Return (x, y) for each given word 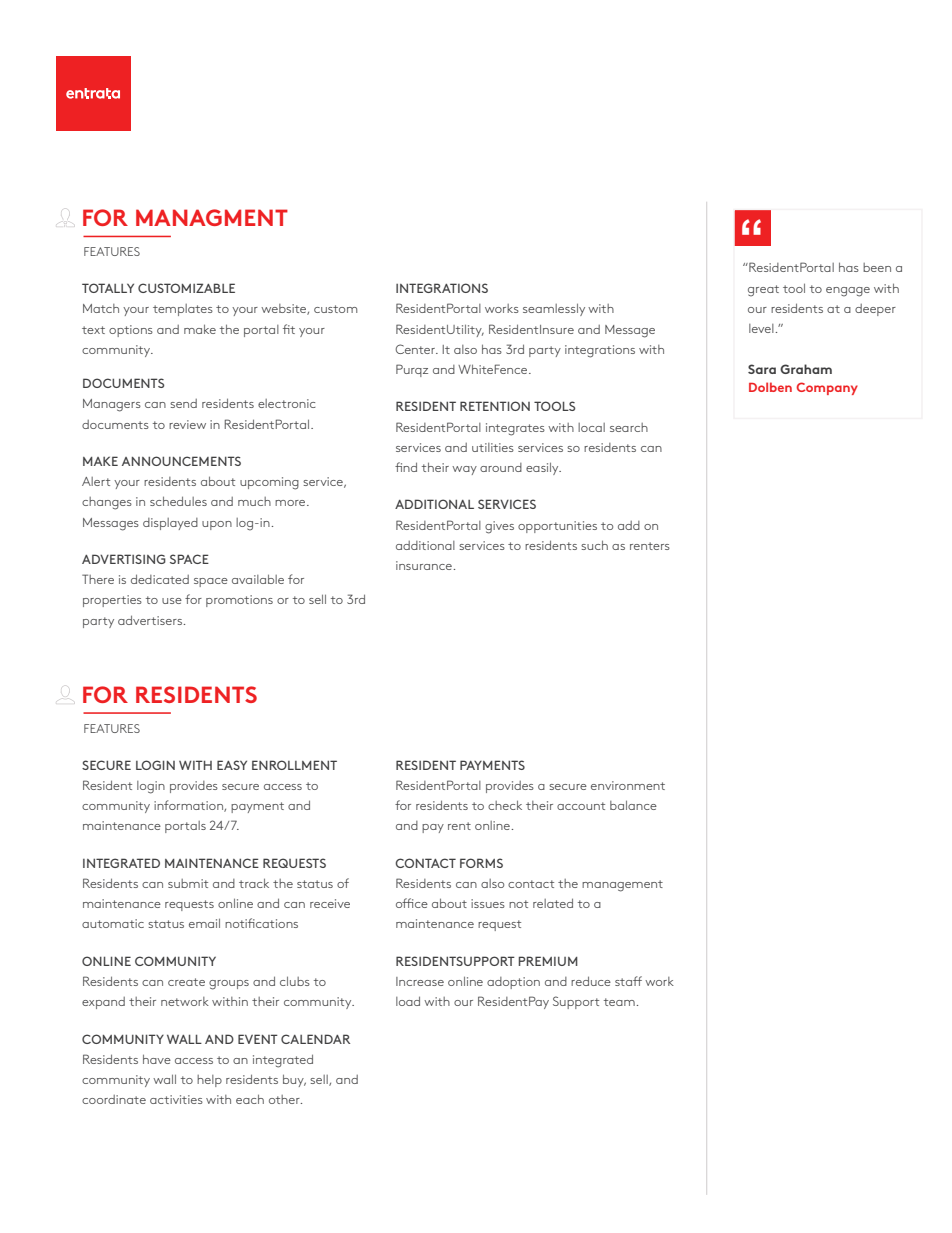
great (763, 291)
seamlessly (554, 309)
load (408, 1001)
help (209, 1081)
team (619, 1002)
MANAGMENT (212, 217)
